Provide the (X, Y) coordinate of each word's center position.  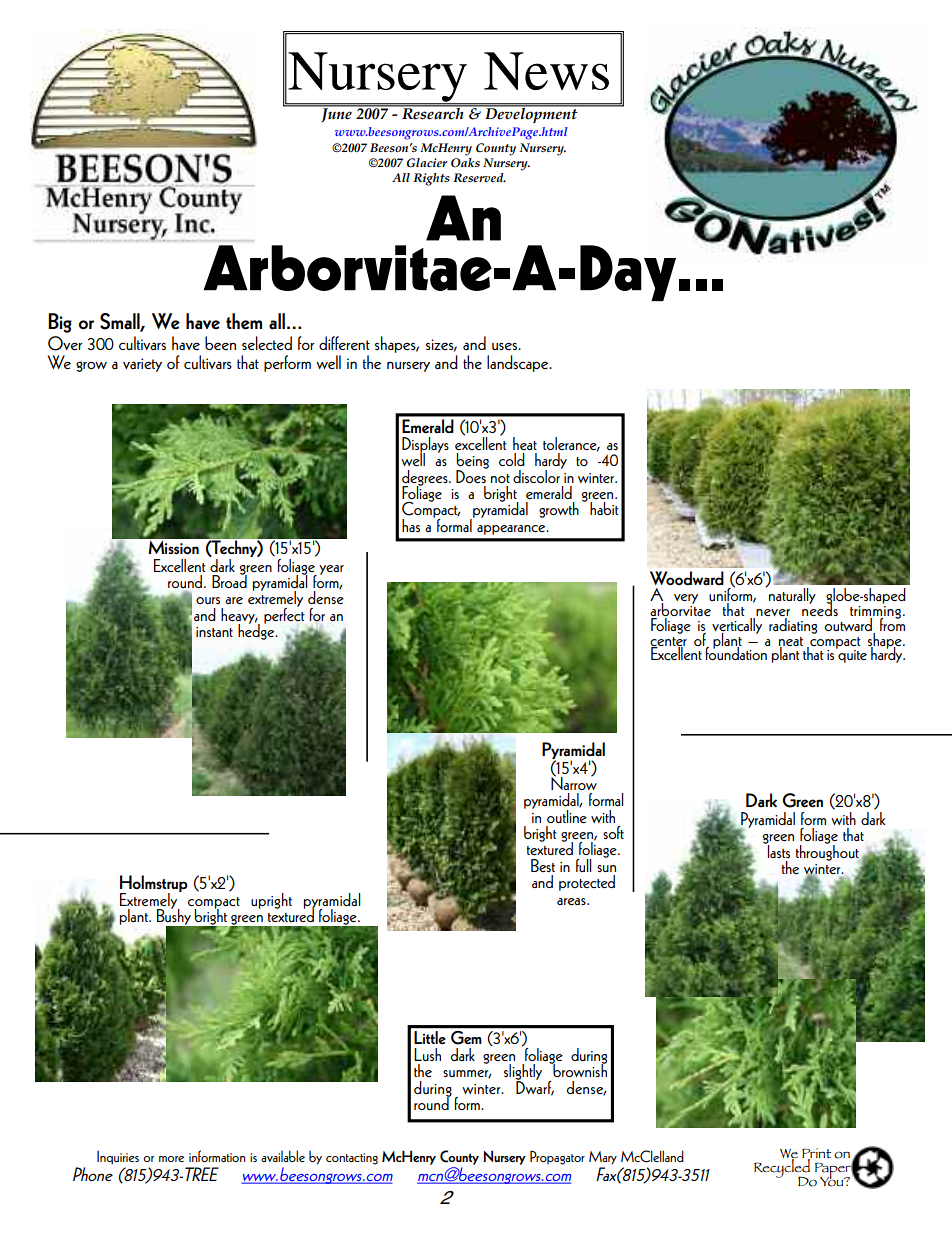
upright (271, 901)
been (220, 343)
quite (851, 655)
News (546, 71)
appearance (512, 530)
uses (505, 346)
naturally (791, 595)
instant (214, 632)
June (336, 114)
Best (543, 865)
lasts (778, 850)
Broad (229, 580)
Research (433, 112)
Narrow (574, 782)
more (171, 1159)
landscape (519, 363)
